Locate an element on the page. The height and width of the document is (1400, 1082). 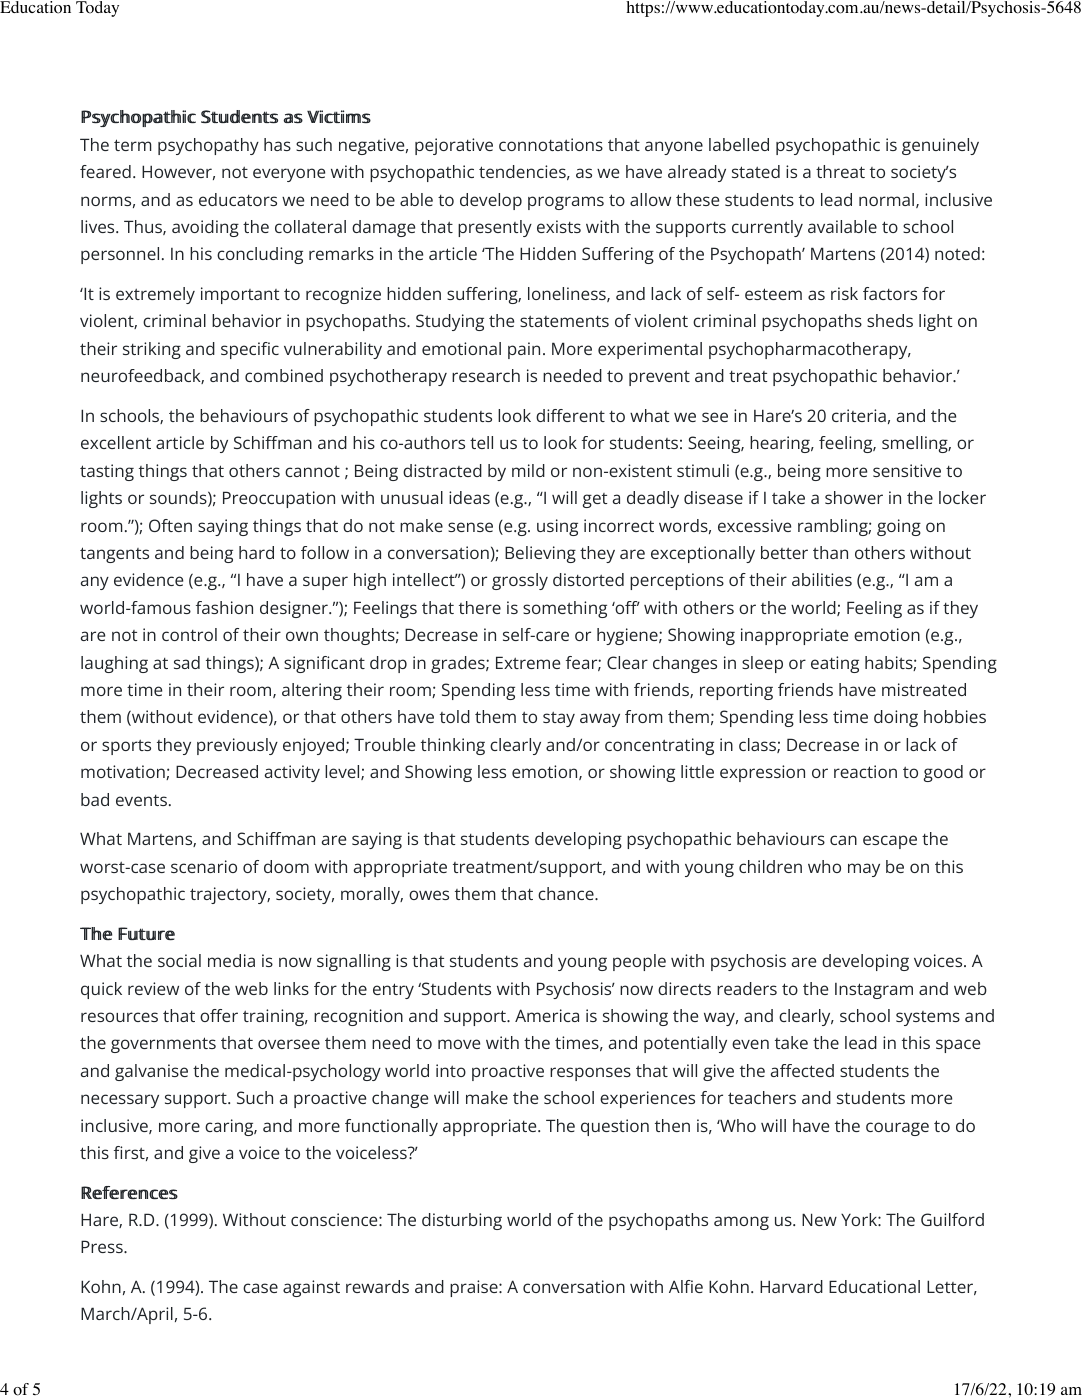
may is located at coordinates (864, 870).
